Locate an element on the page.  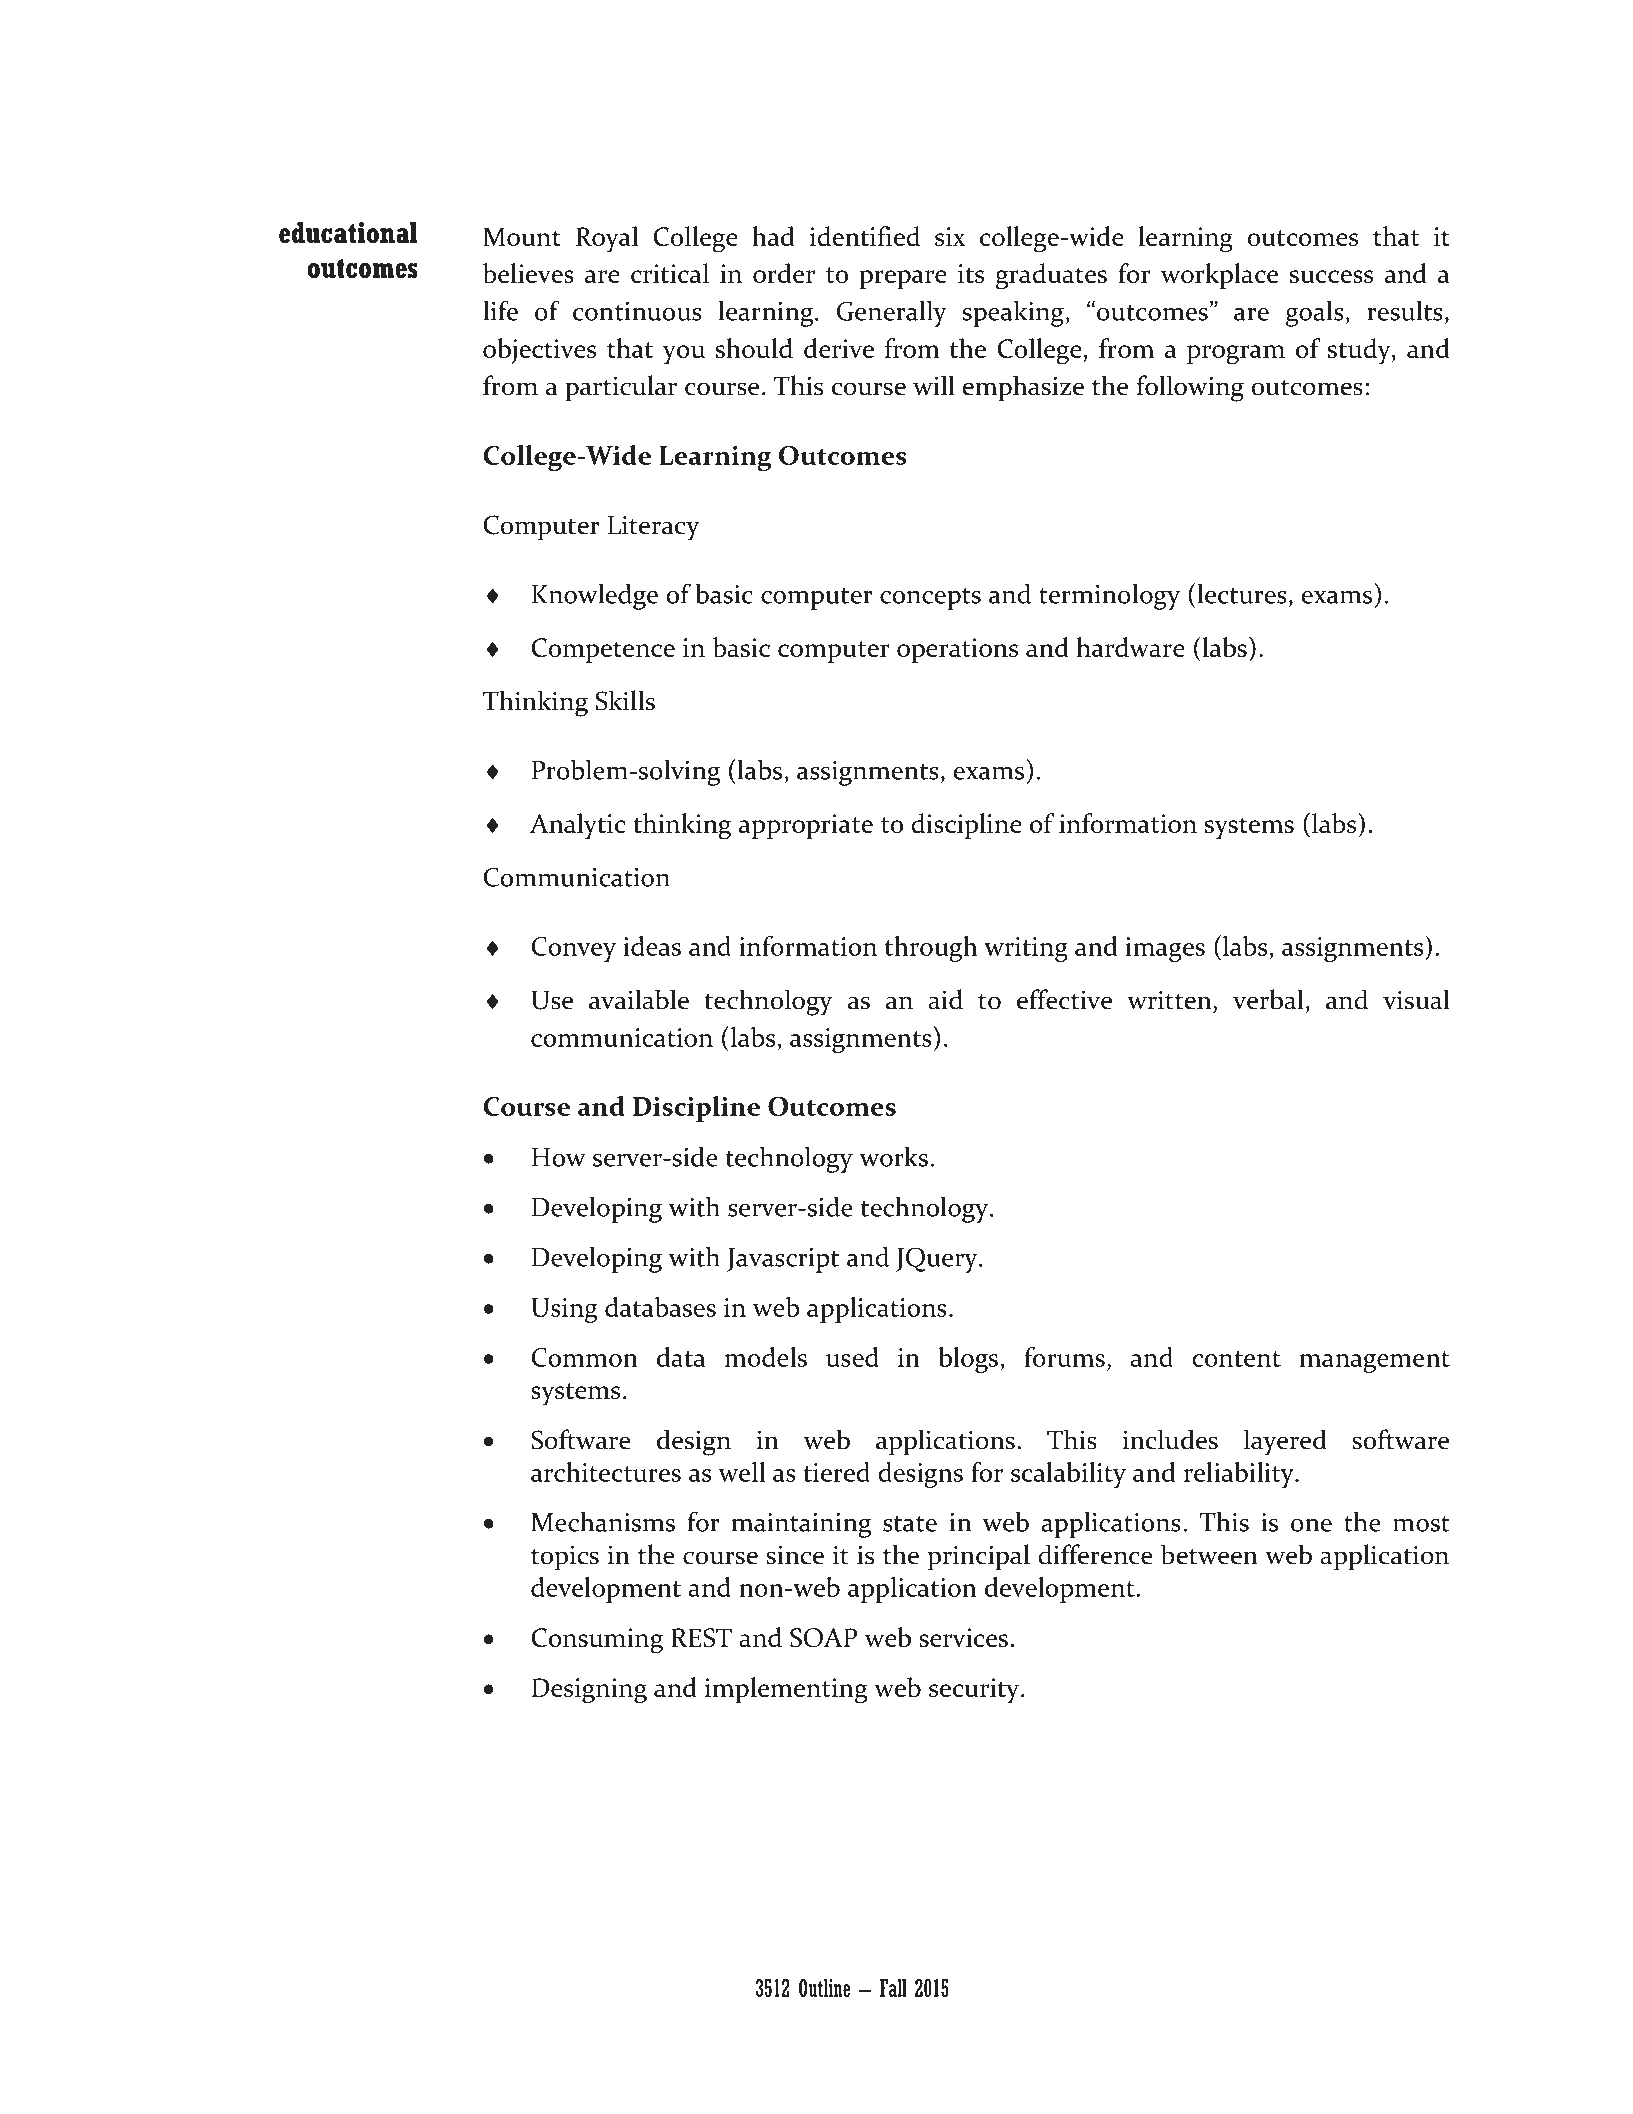
Outline is located at coordinates (824, 1988).
